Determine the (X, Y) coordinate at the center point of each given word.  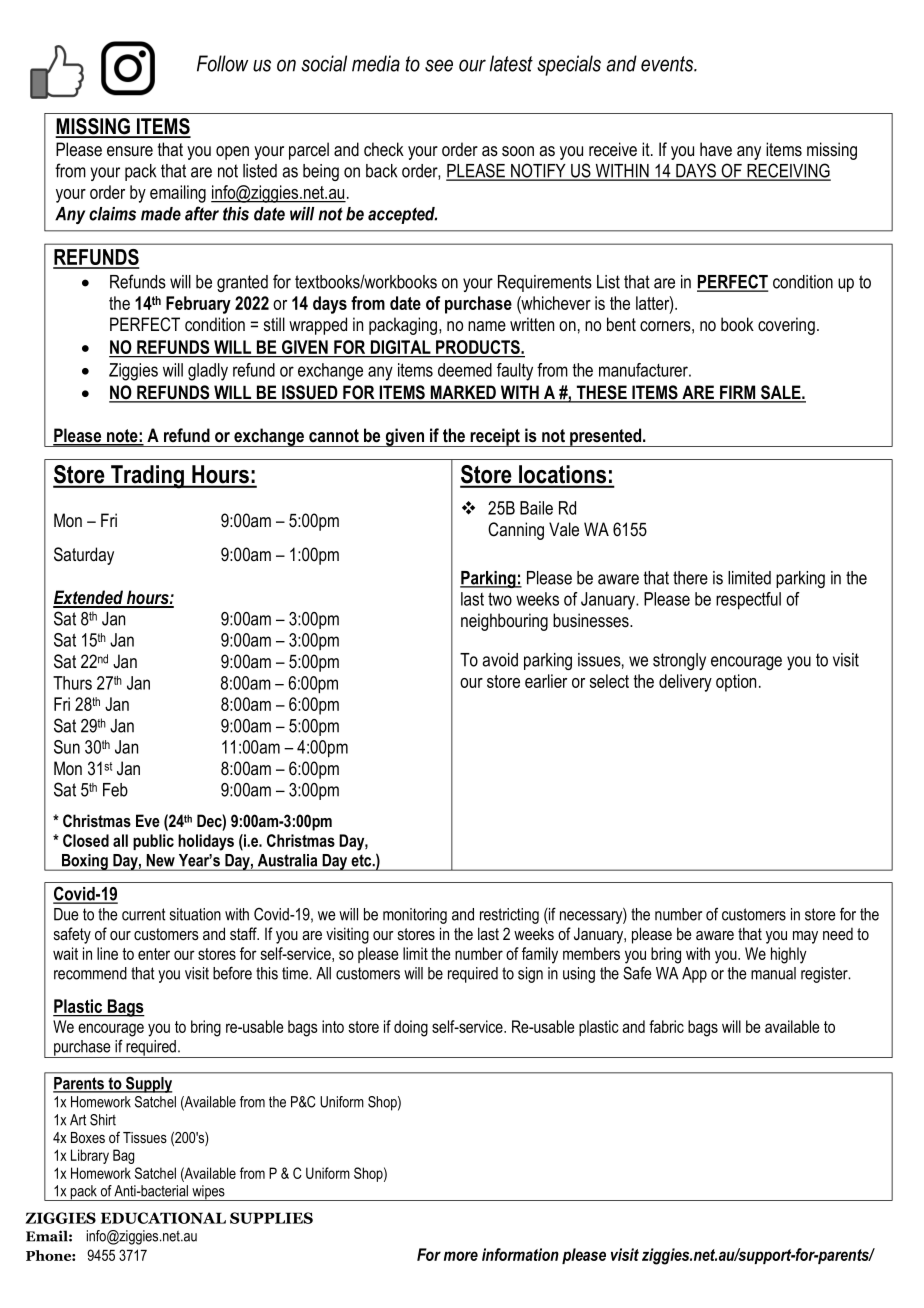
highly (789, 955)
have (716, 149)
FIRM (738, 393)
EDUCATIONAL (163, 1218)
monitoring (415, 916)
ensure (130, 151)
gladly (208, 372)
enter (154, 954)
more (461, 1256)
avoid (500, 660)
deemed (465, 370)
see (439, 65)
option (736, 683)
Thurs (72, 683)
